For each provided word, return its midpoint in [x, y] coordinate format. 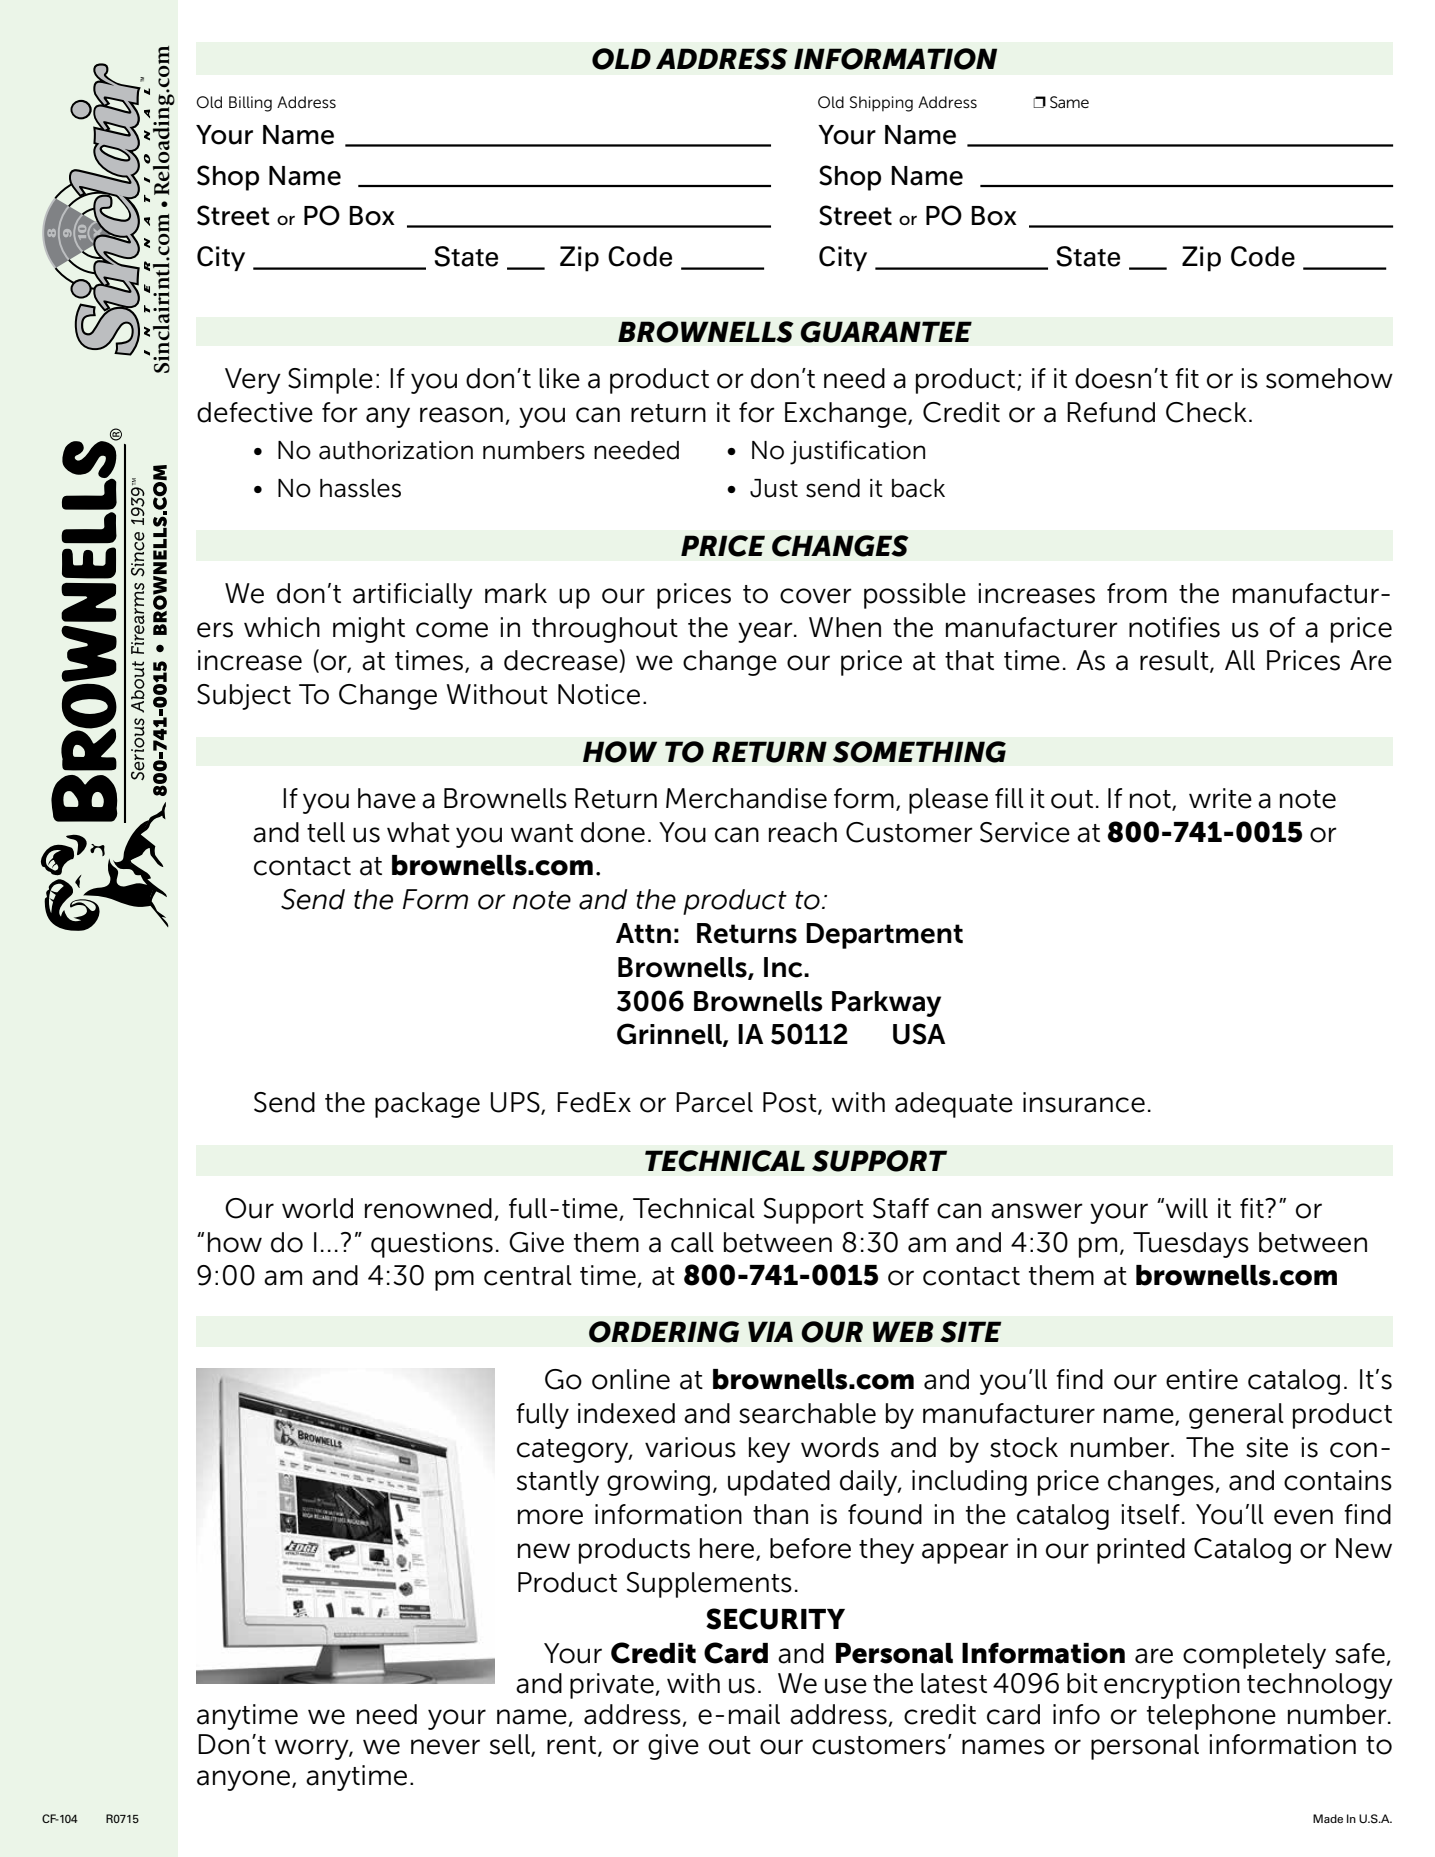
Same [1069, 102]
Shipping [881, 104]
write [1220, 798]
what [418, 832]
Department [884, 936]
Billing [250, 104]
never [445, 1747]
